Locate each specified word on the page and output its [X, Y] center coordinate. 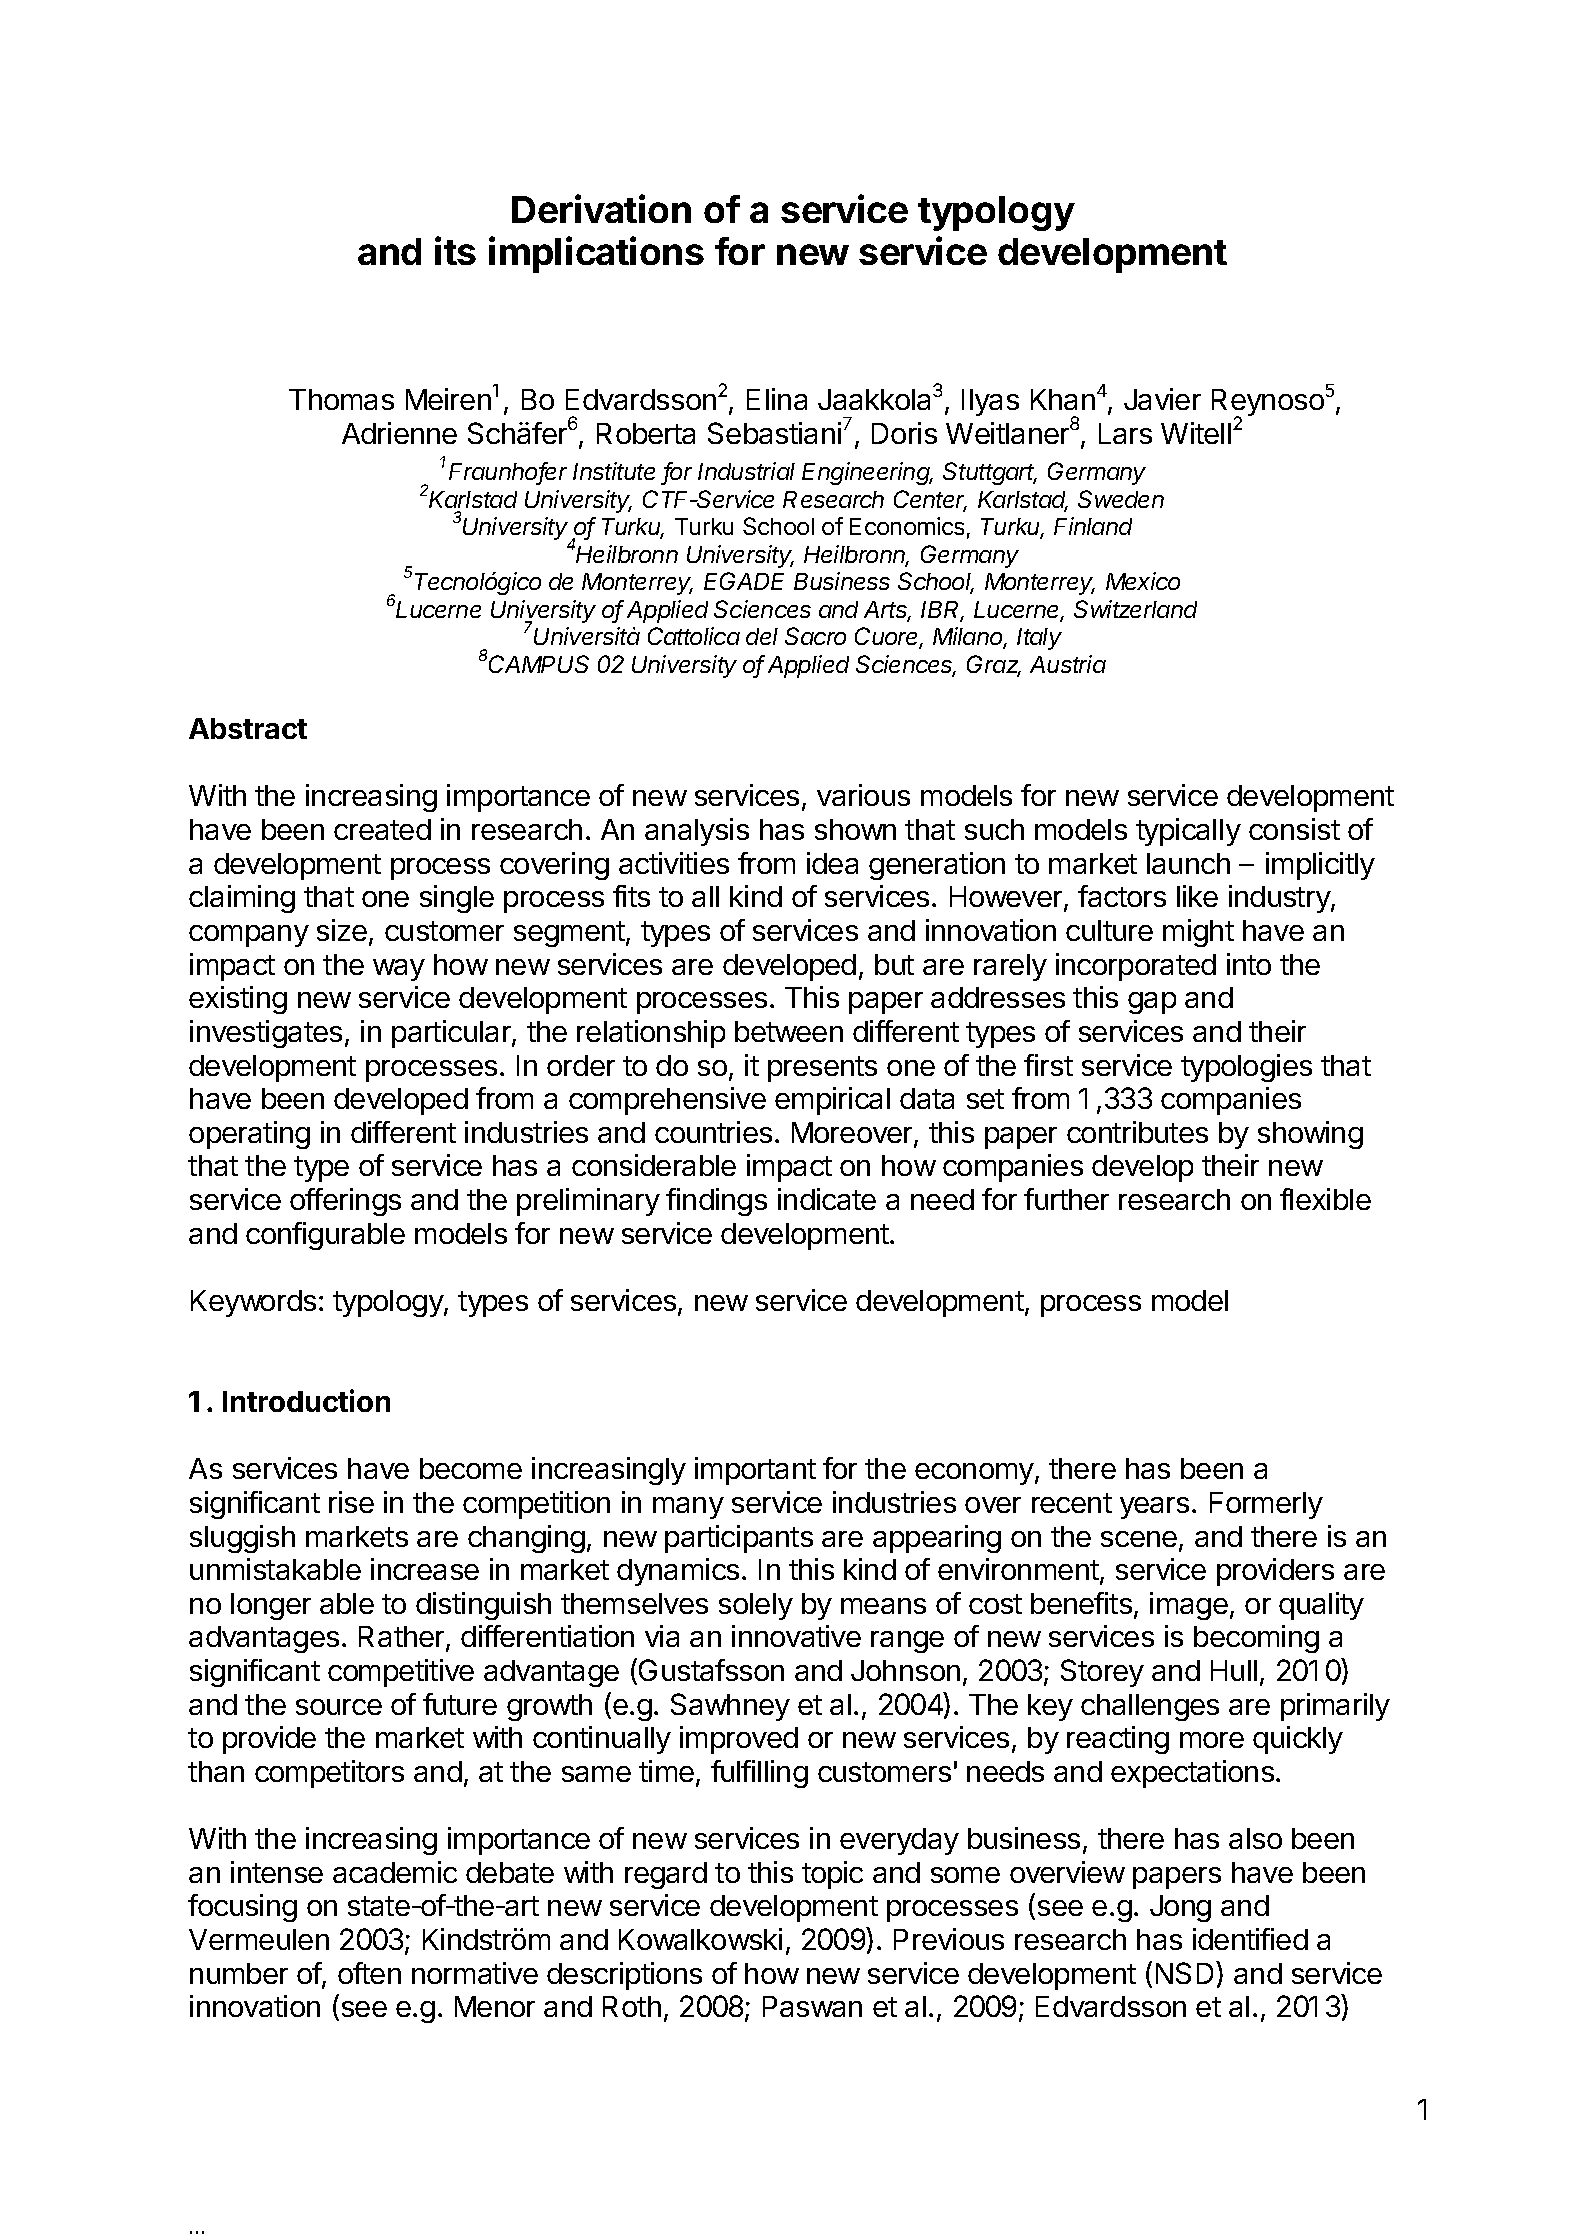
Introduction [306, 1400]
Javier [1162, 399]
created [382, 829]
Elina [777, 399]
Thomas [341, 399]
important [755, 1471]
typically [1188, 832]
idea [832, 863]
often [369, 1973]
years [1154, 1508]
